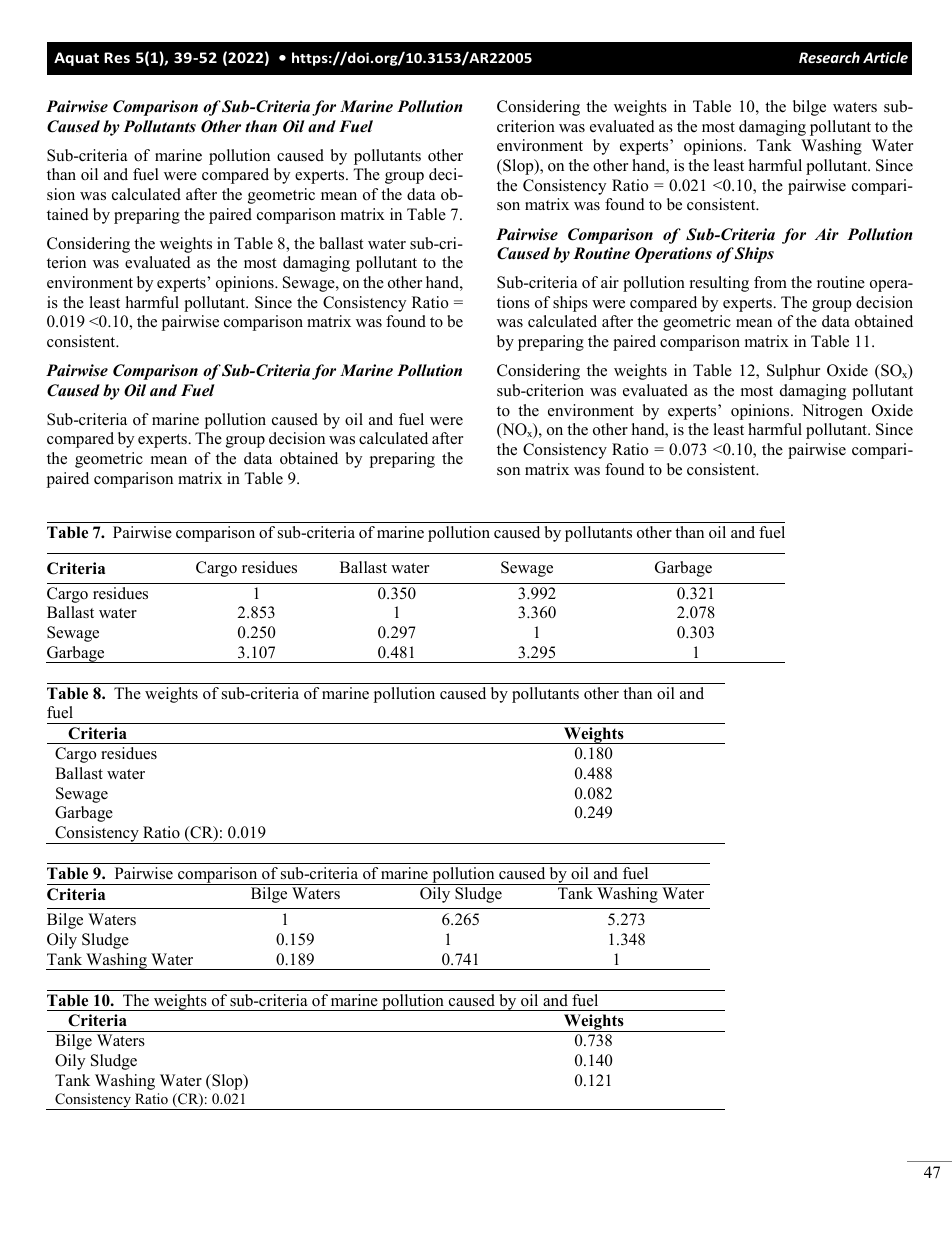  Describe the element at coordinates (793, 372) in the screenshot. I see `Sulphur` at that location.
